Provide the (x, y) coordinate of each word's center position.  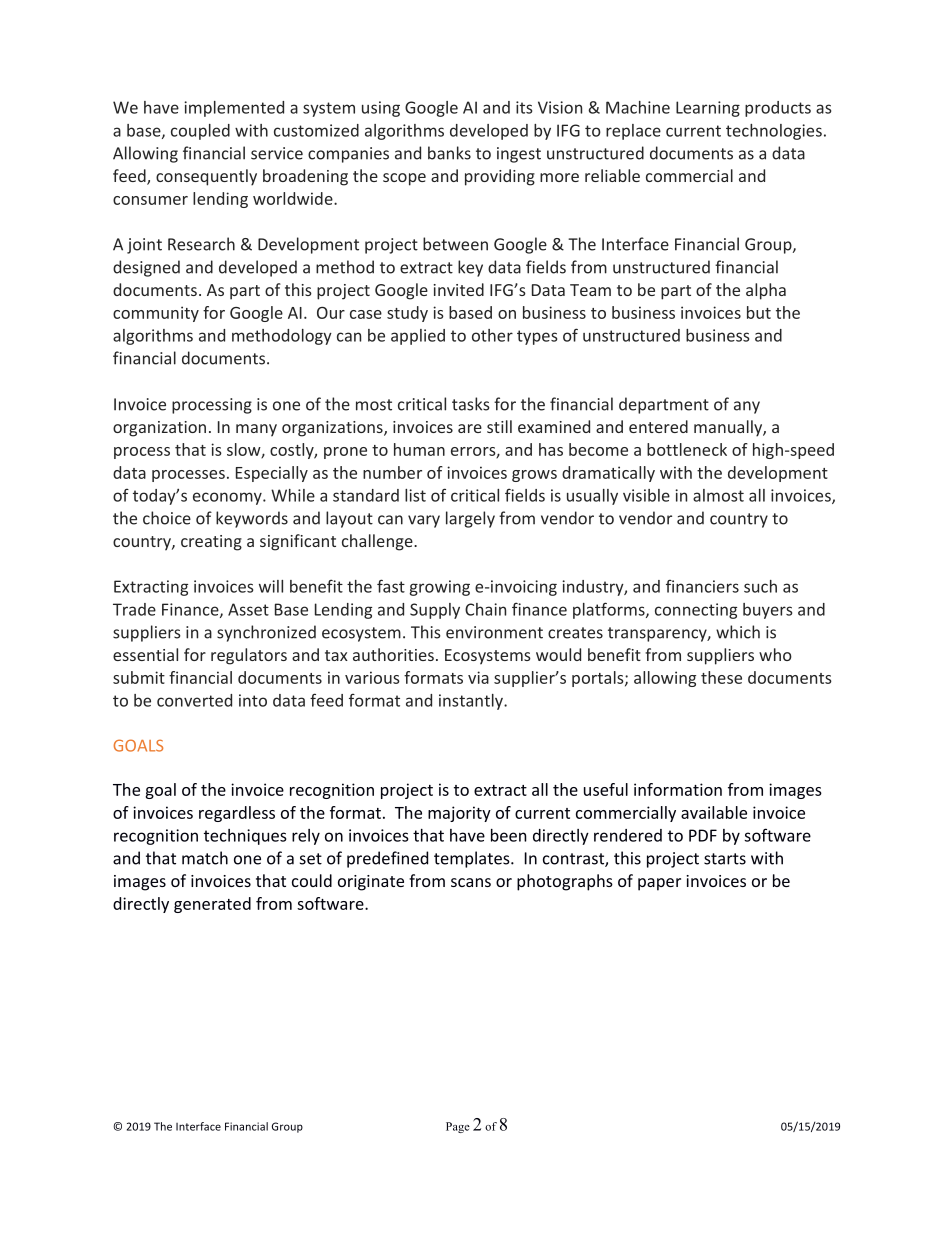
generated (212, 905)
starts (725, 859)
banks (449, 153)
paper (659, 884)
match (205, 858)
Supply (435, 611)
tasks (471, 404)
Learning (708, 109)
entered (658, 426)
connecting (696, 611)
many (256, 430)
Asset (248, 609)
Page (458, 1127)
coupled (200, 132)
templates (473, 859)
